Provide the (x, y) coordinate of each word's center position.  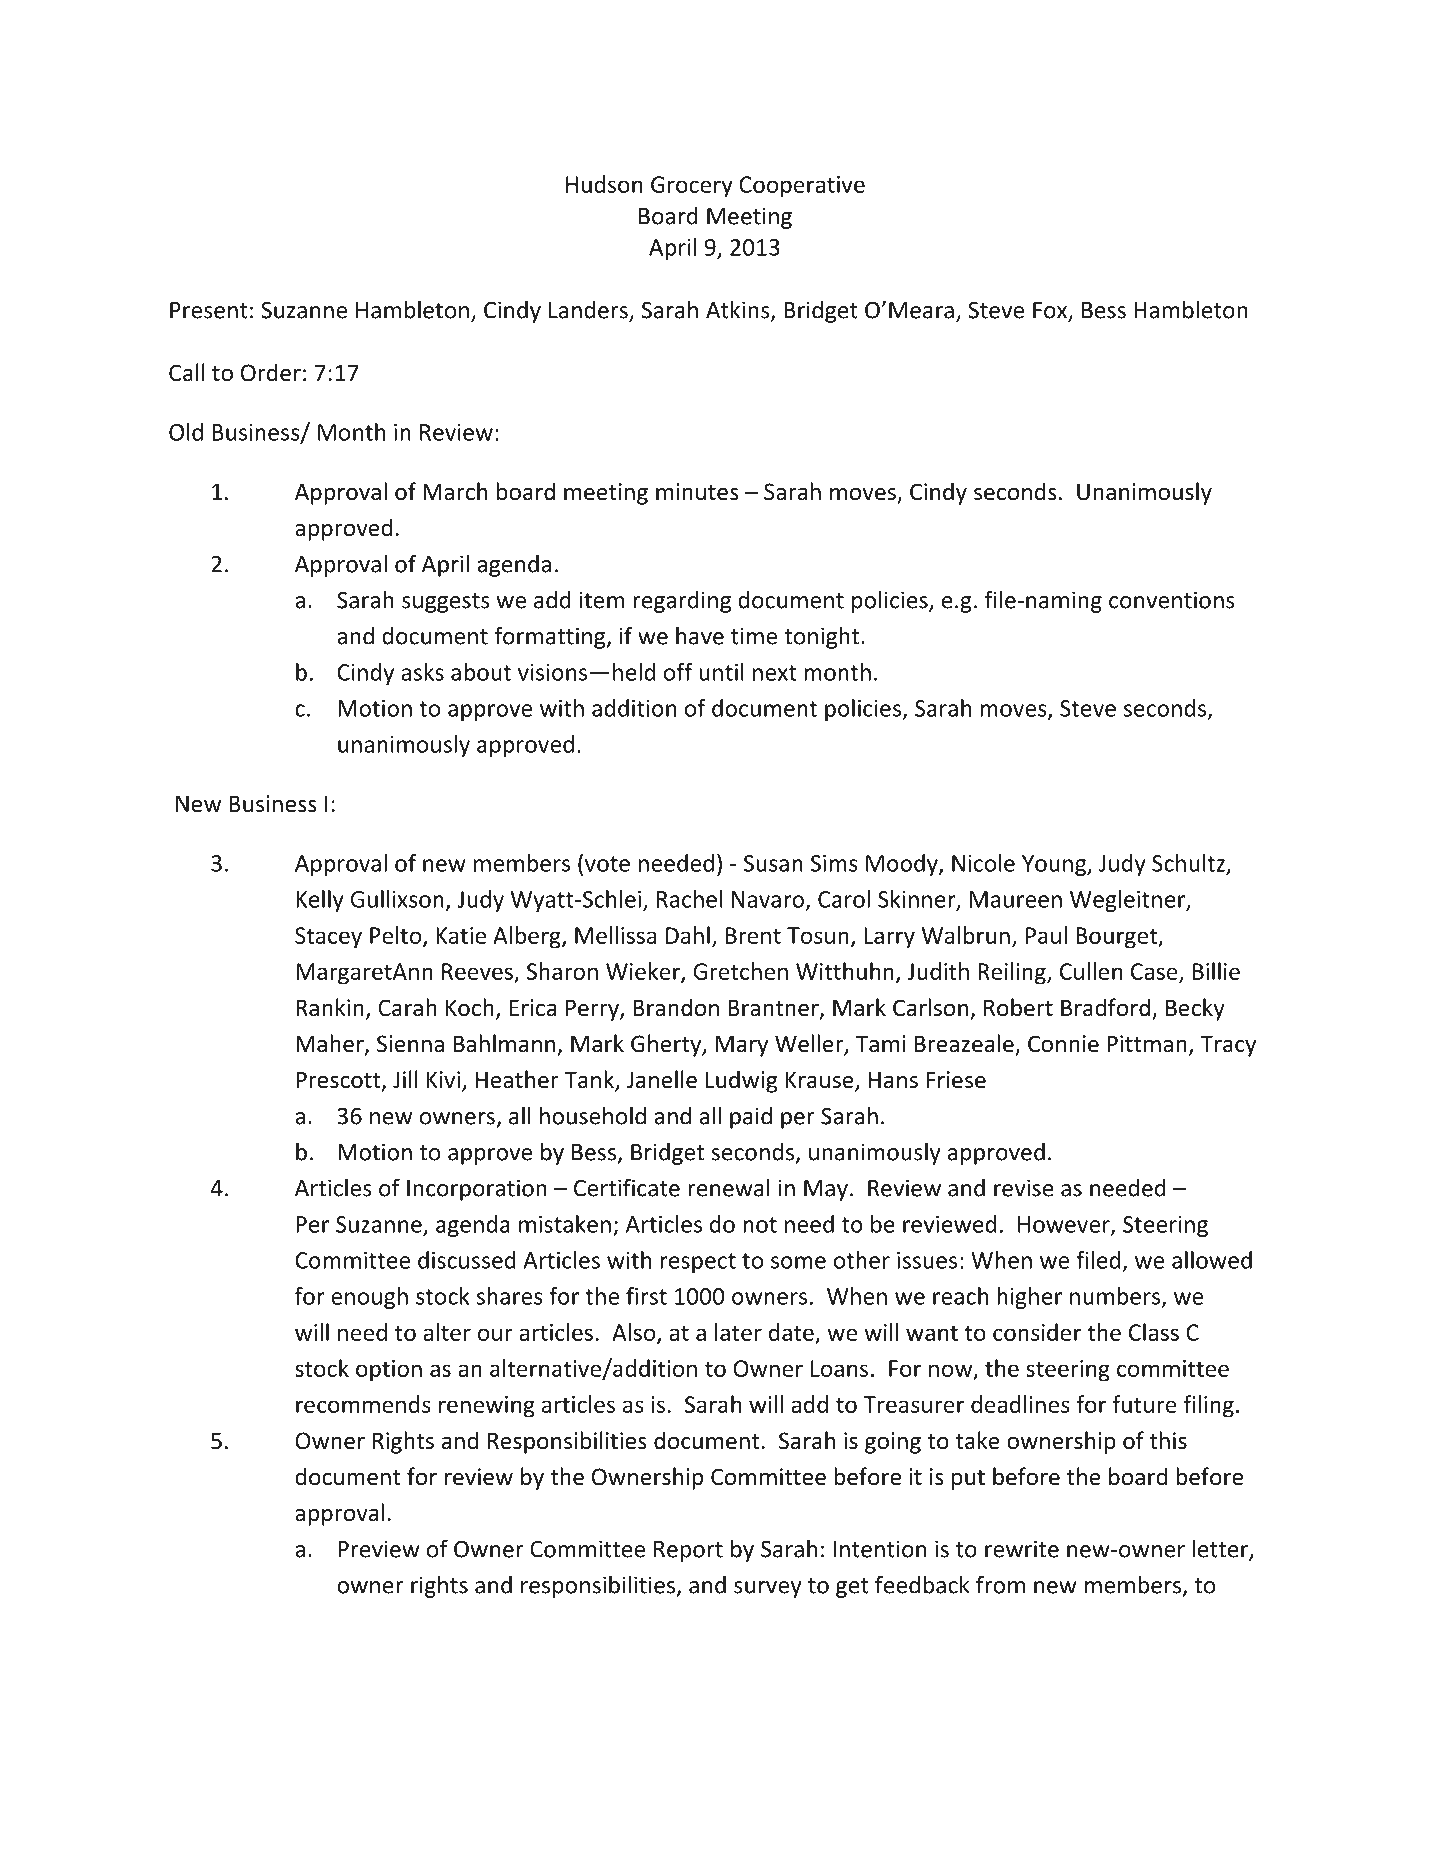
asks (422, 672)
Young (1055, 865)
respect (698, 1263)
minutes (697, 492)
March (455, 491)
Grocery (692, 187)
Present (209, 310)
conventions (1171, 600)
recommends (363, 1404)
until (721, 672)
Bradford (1105, 1007)
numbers (1115, 1296)
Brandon (676, 1007)
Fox (1051, 311)
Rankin (330, 1007)
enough (369, 1298)
